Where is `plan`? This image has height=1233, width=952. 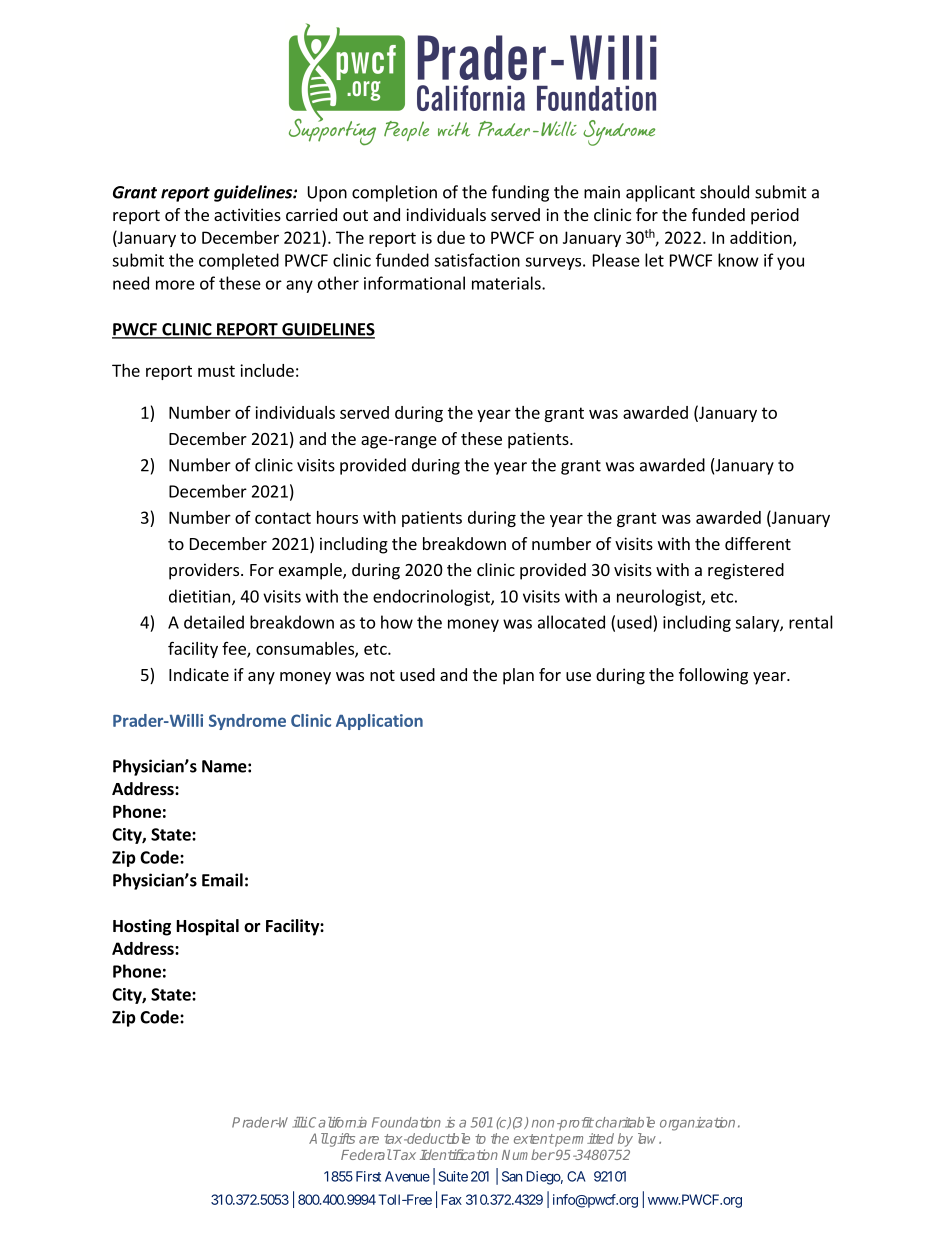
plan is located at coordinates (518, 676).
